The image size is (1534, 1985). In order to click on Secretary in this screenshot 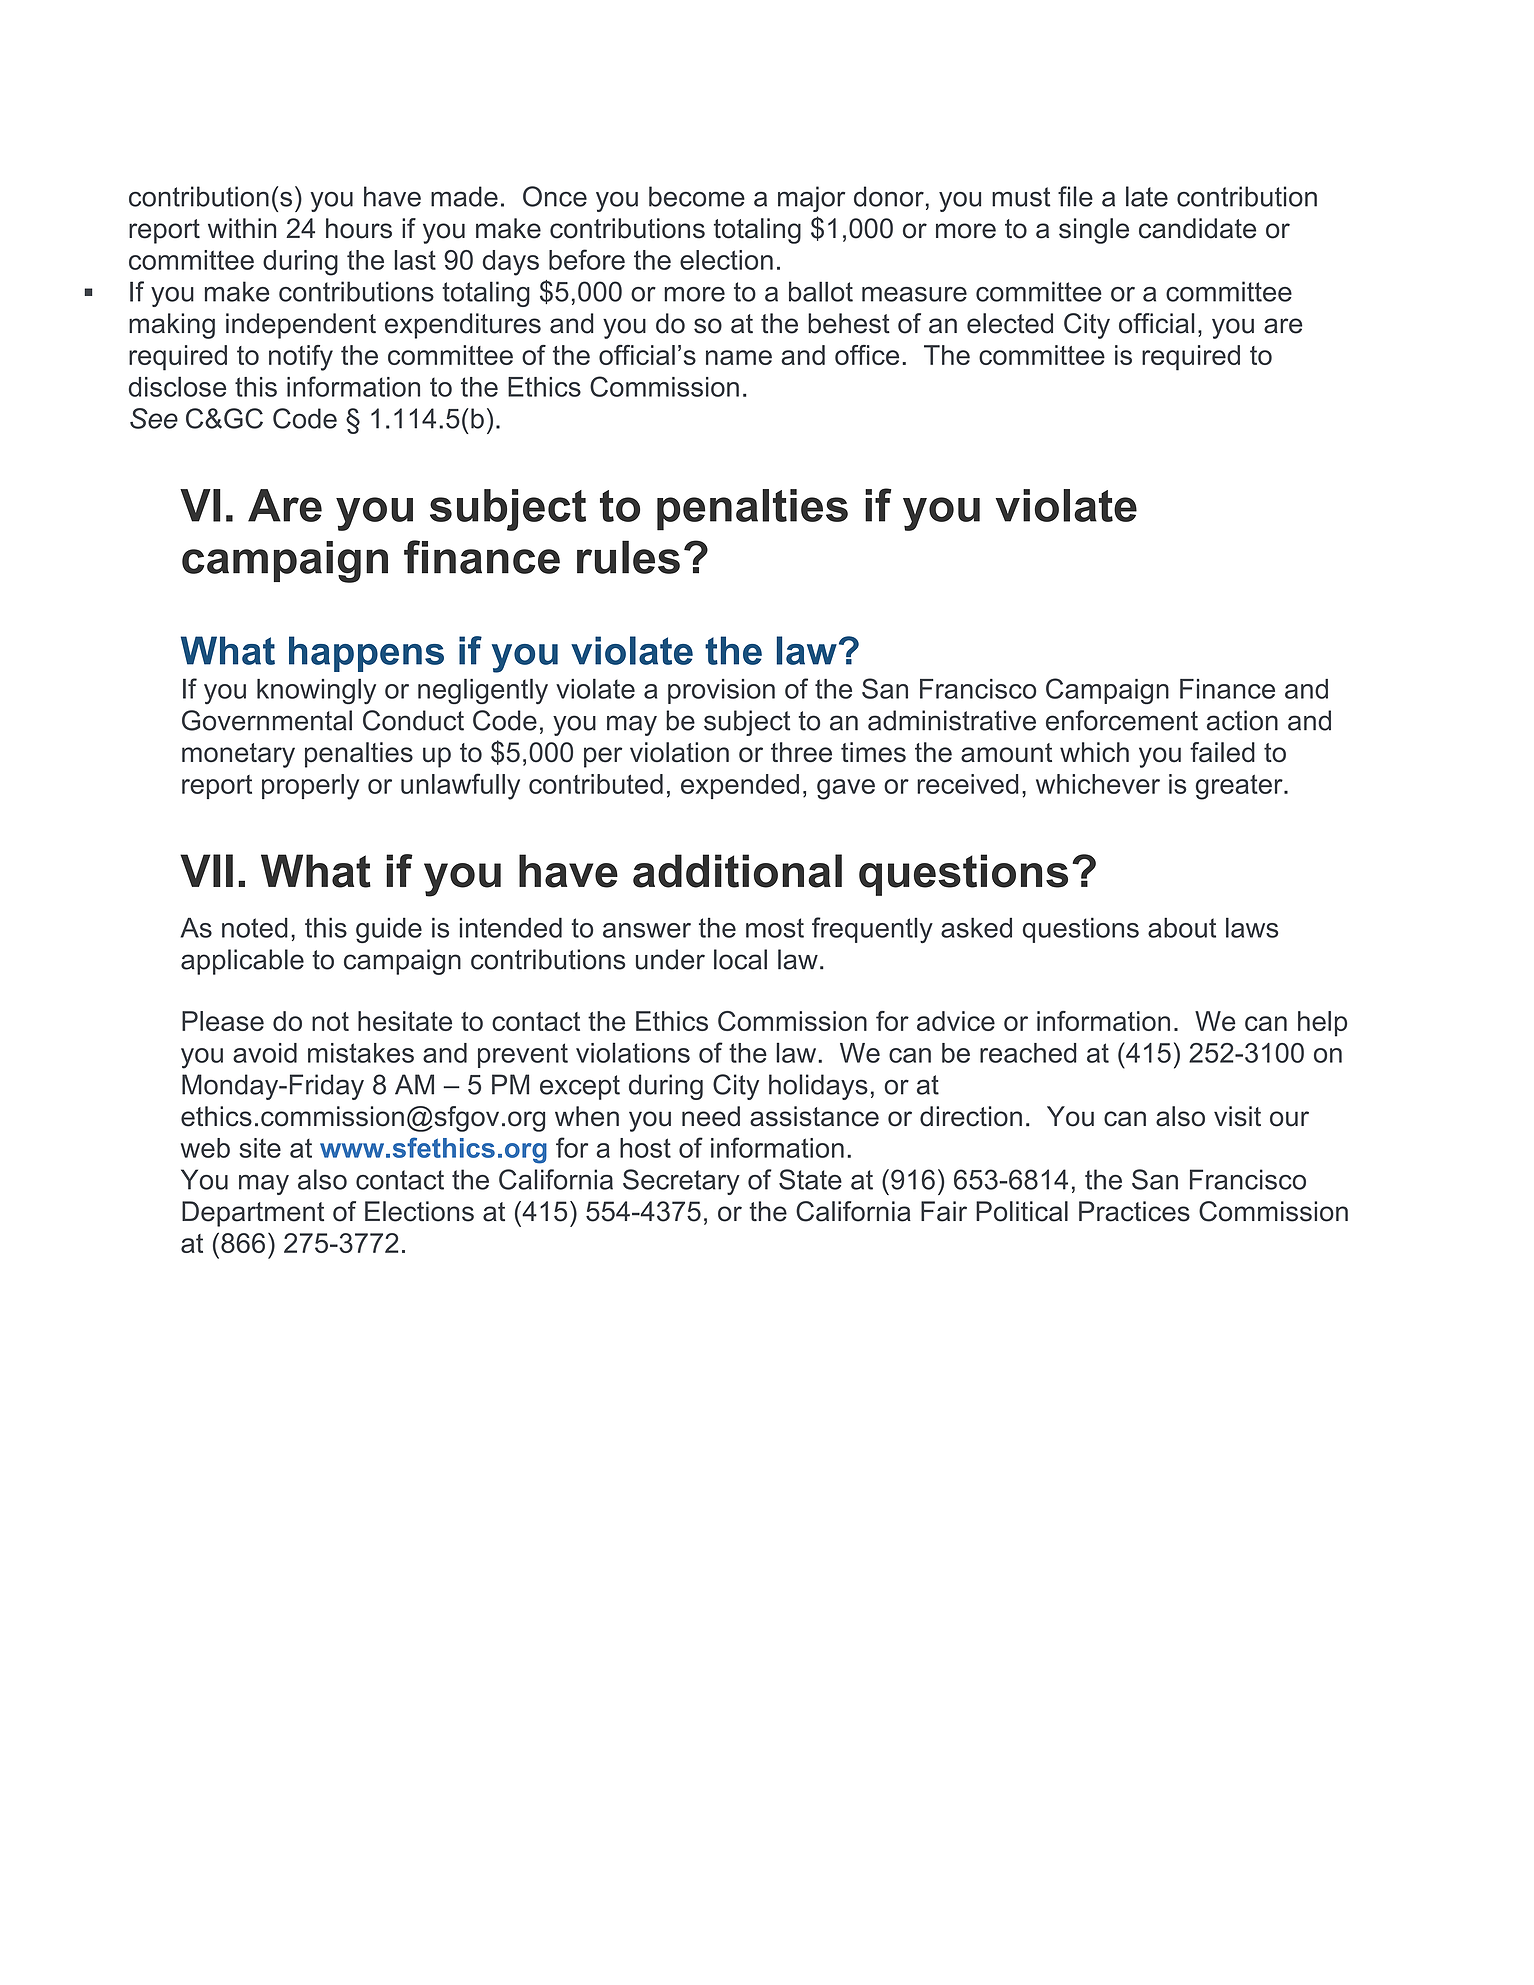, I will do `click(681, 1182)`.
